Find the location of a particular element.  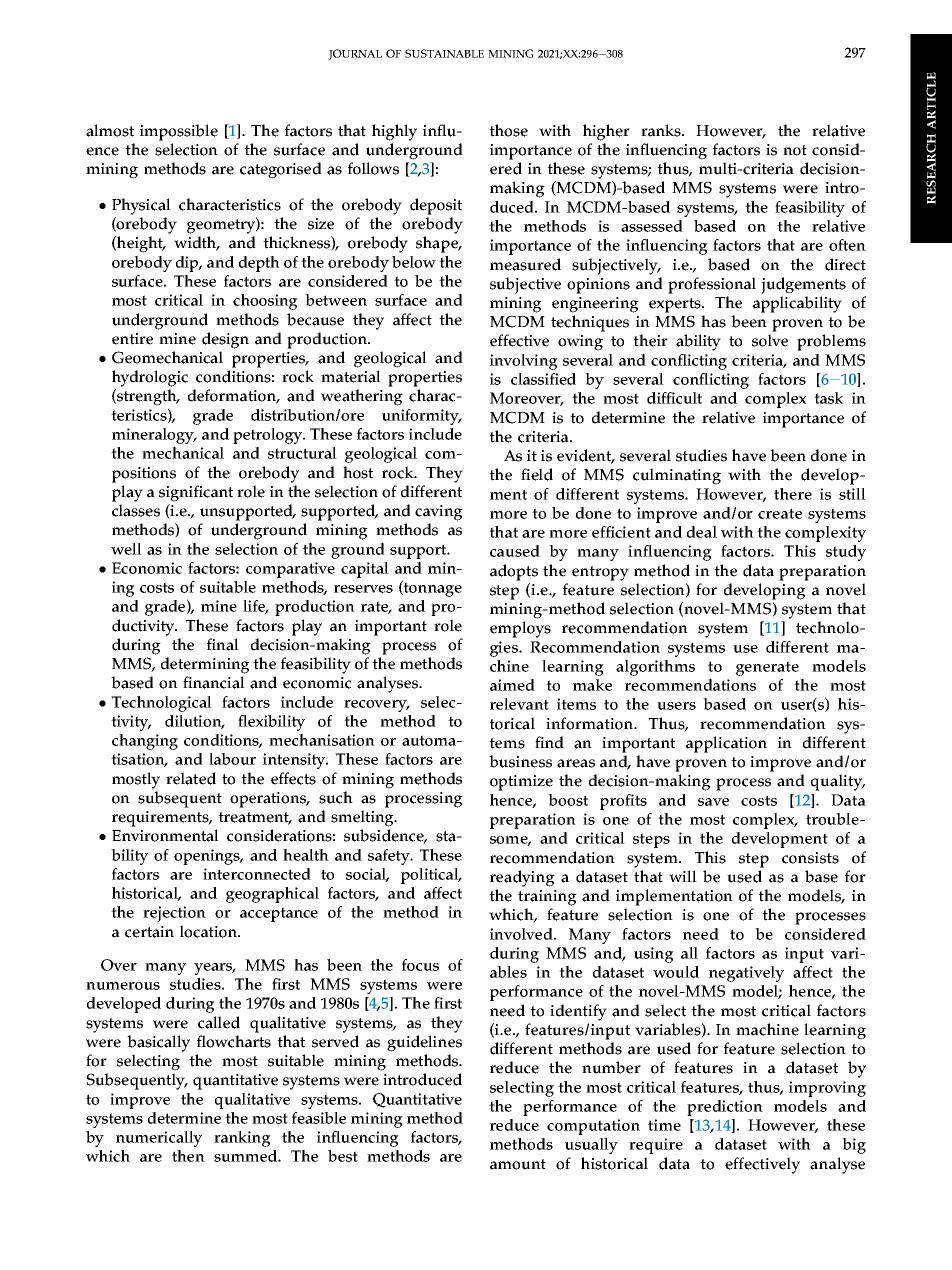

those is located at coordinates (508, 130).
